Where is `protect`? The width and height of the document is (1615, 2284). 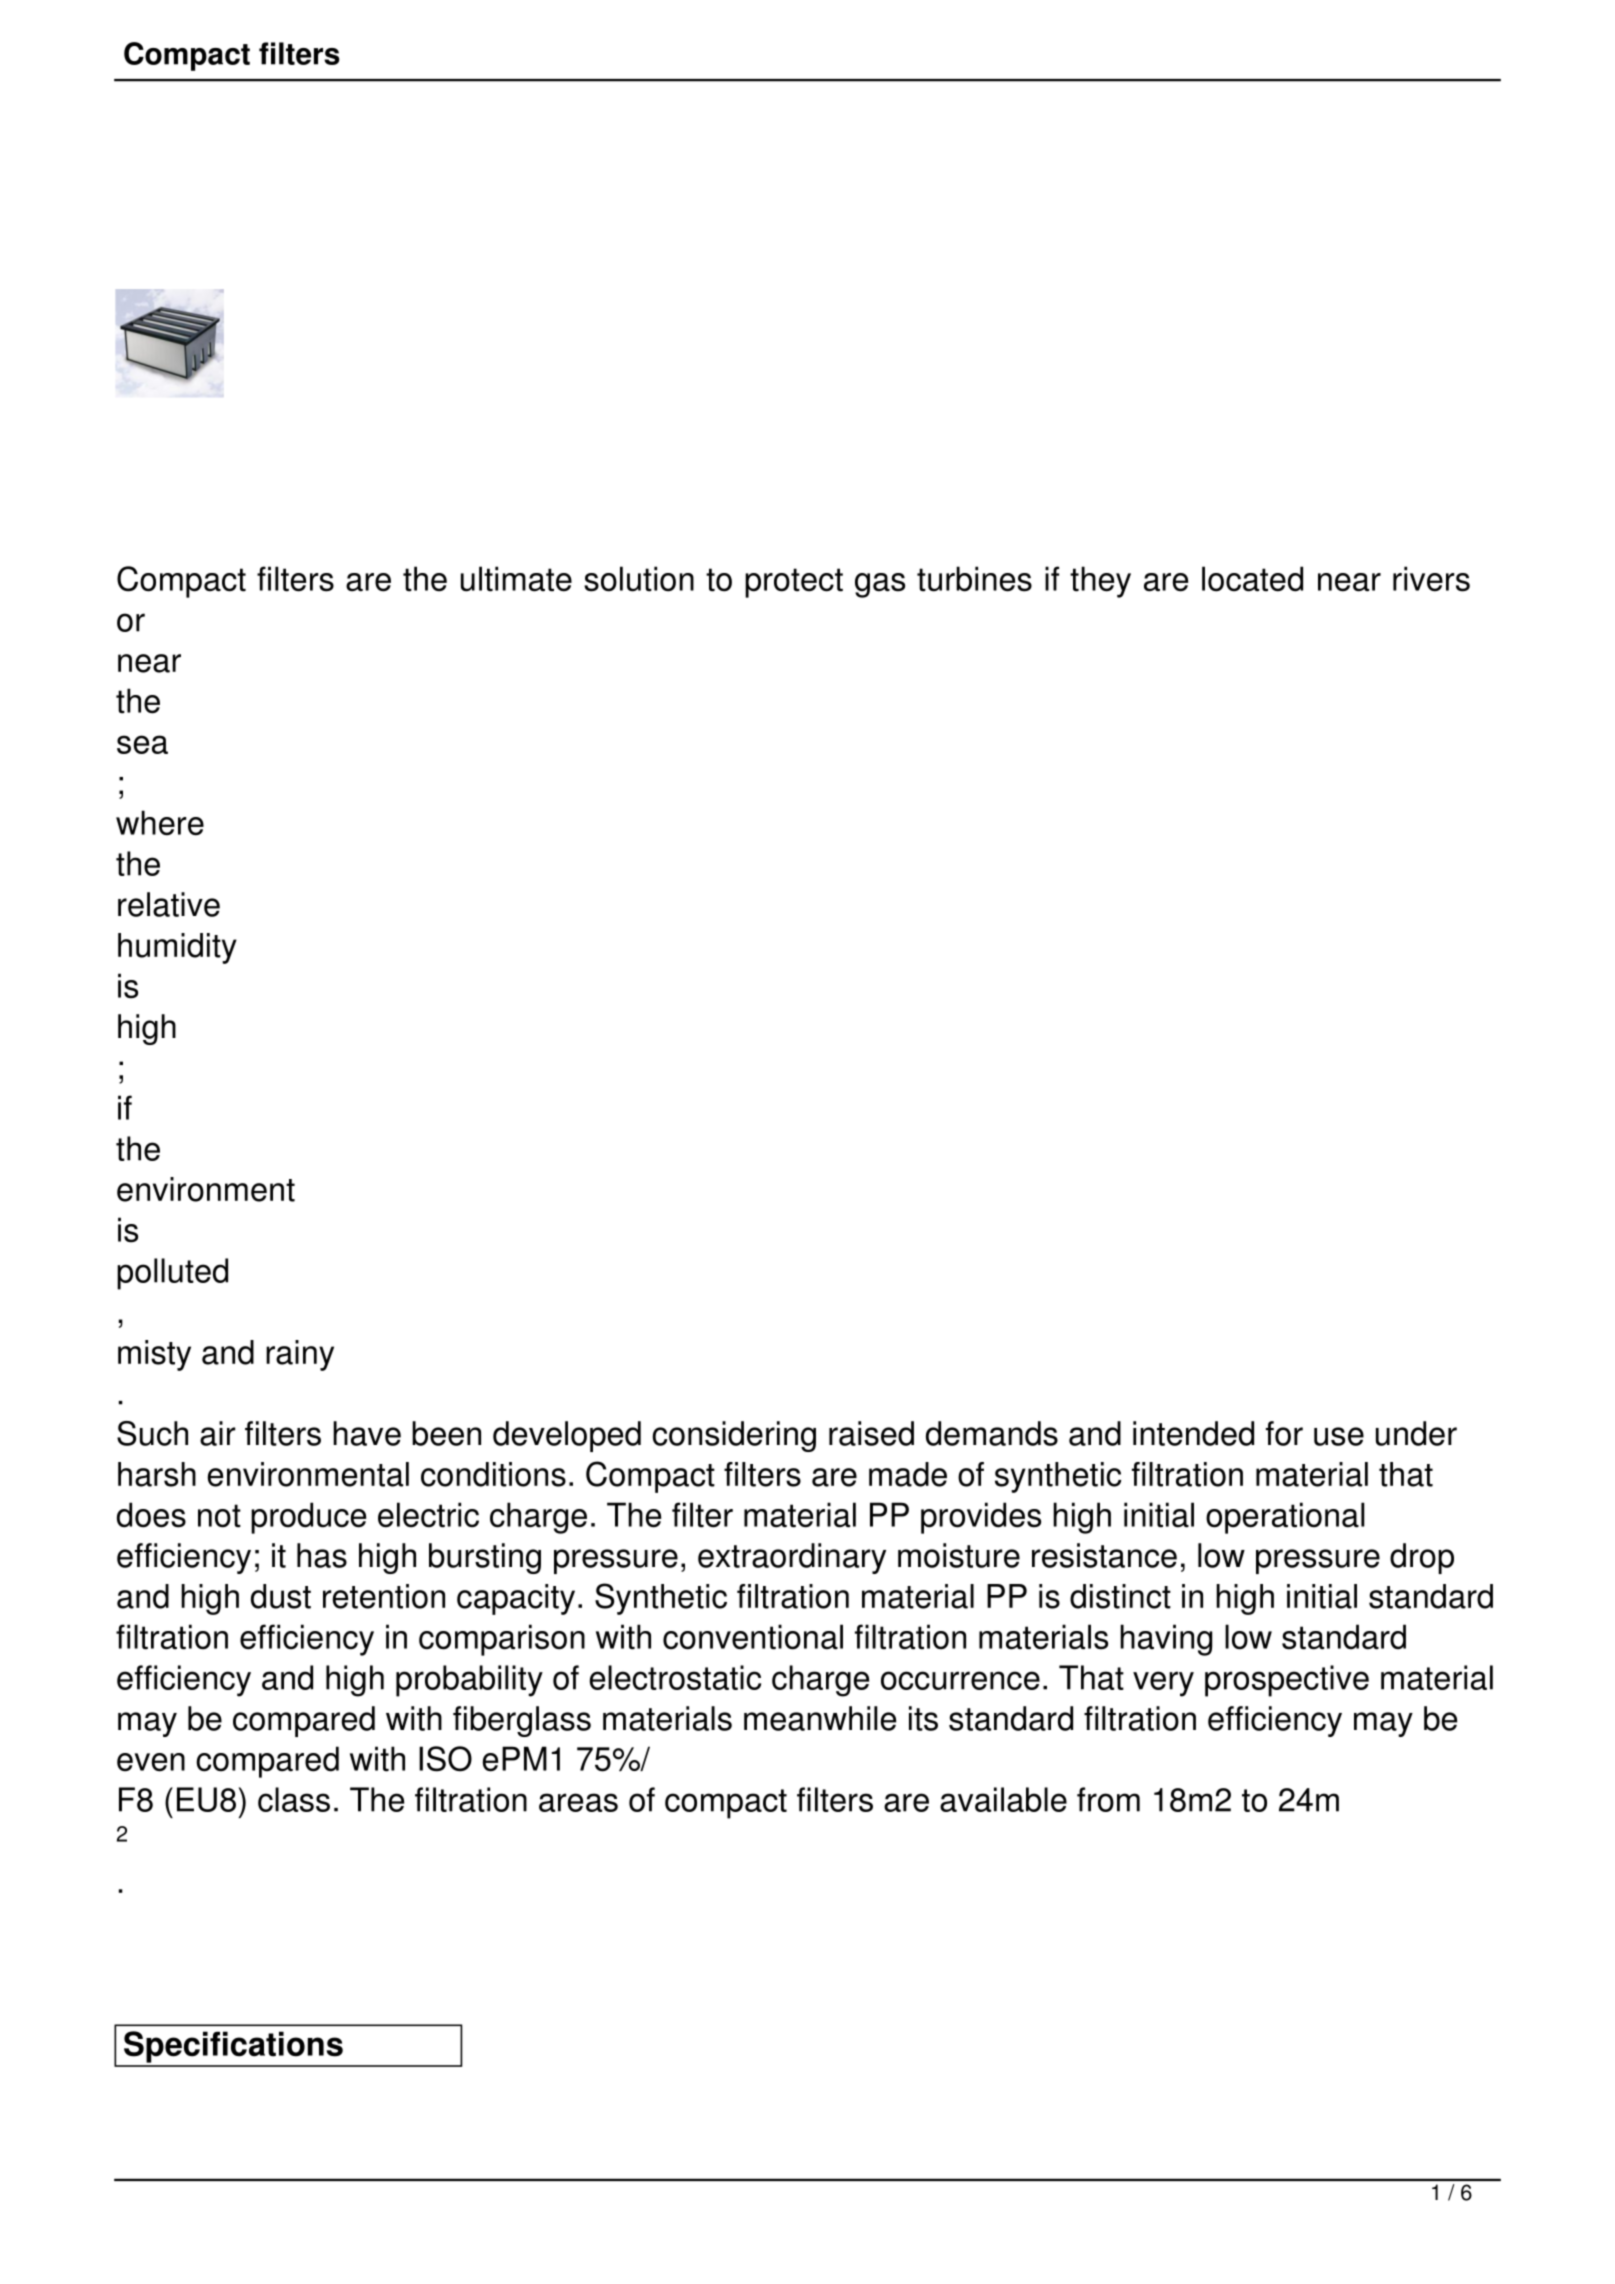
protect is located at coordinates (794, 583).
